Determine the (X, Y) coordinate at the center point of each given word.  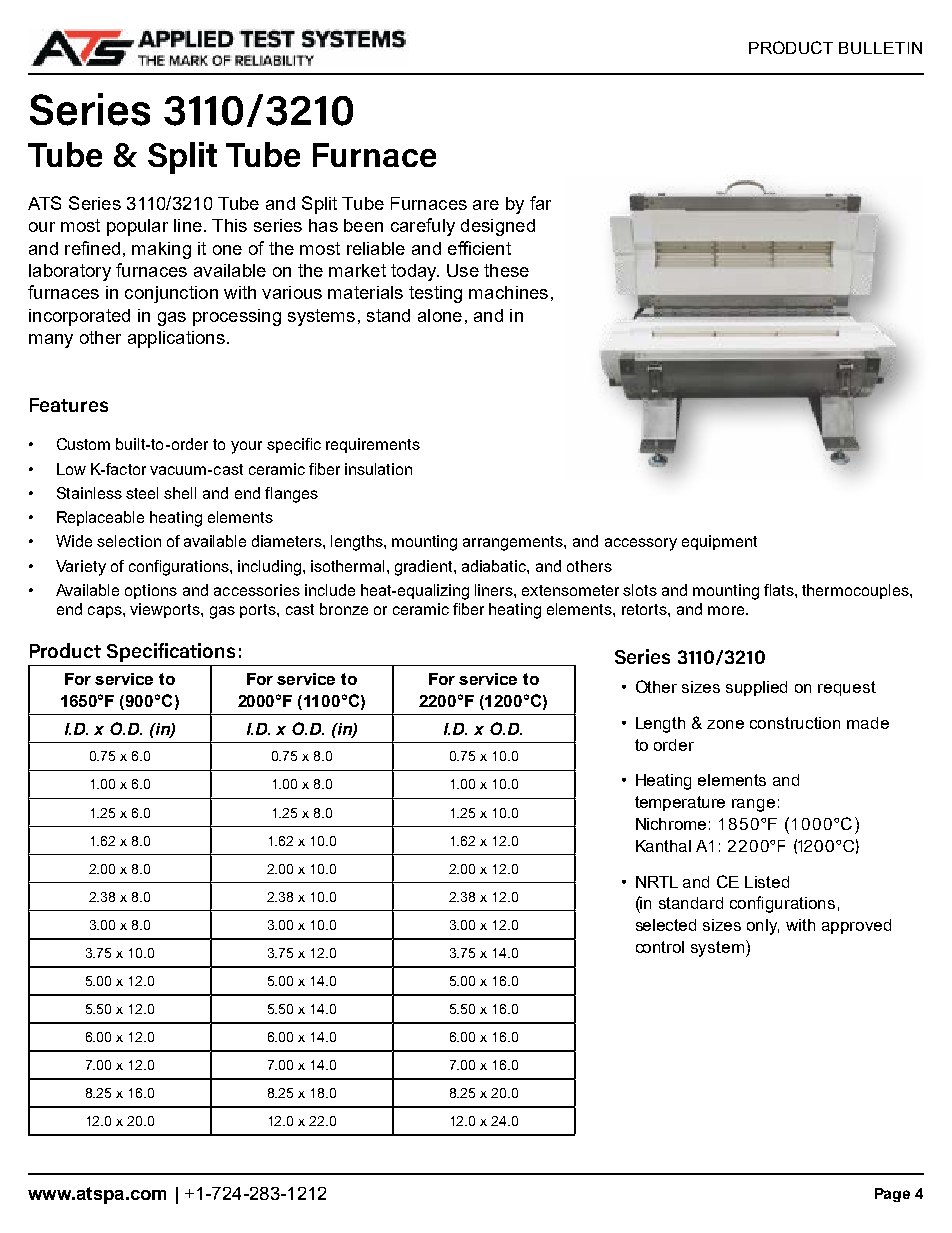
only (763, 927)
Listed (767, 882)
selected (666, 925)
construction (795, 723)
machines (508, 292)
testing (435, 294)
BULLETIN (880, 48)
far (540, 203)
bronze (344, 609)
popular (137, 227)
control (660, 947)
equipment (719, 542)
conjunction (171, 294)
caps (106, 612)
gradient (425, 568)
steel (142, 493)
